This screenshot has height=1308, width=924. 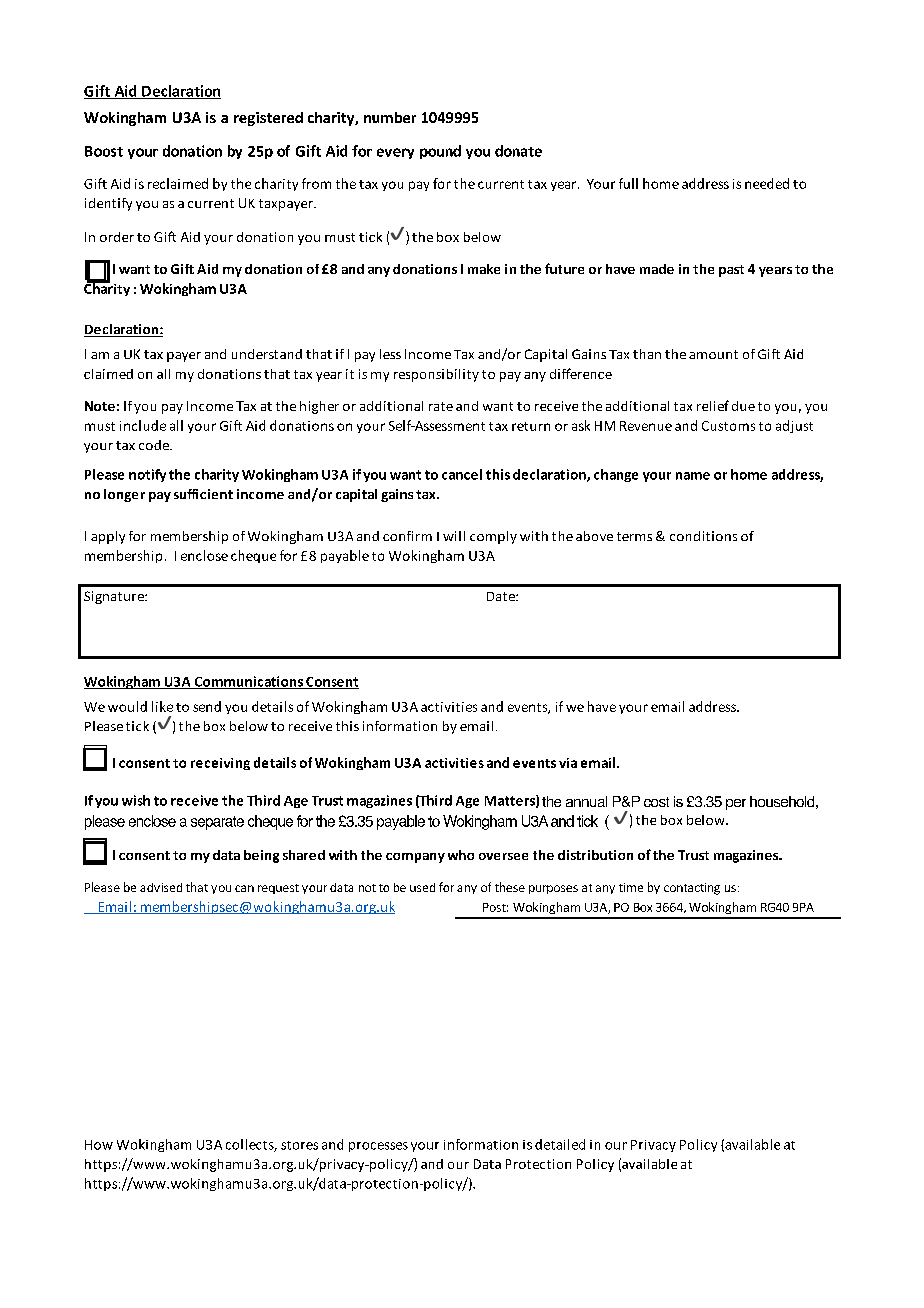 What do you see at coordinates (136, 800) in the screenshot?
I see `wish` at bounding box center [136, 800].
